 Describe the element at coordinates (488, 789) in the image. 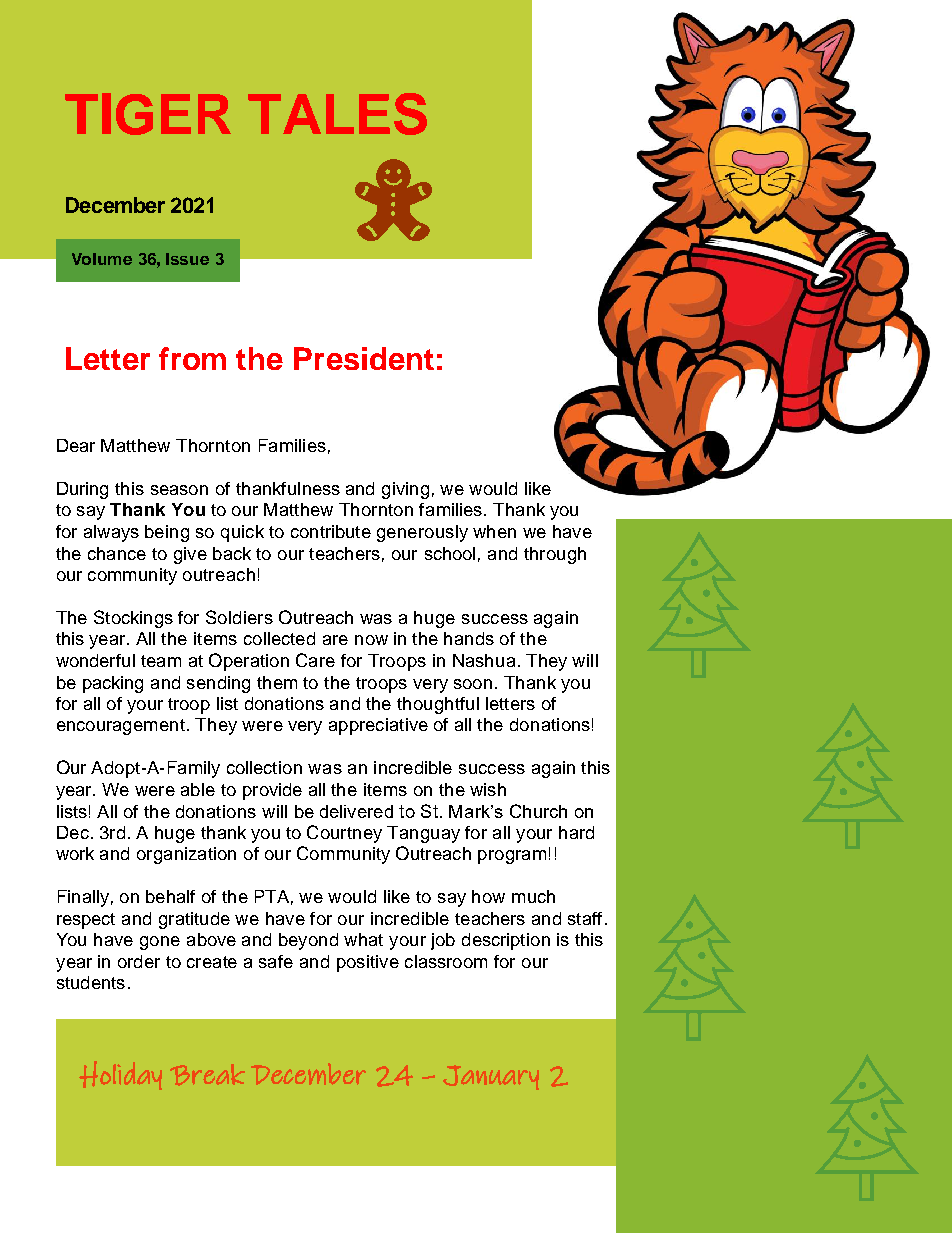

I see `wish` at that location.
